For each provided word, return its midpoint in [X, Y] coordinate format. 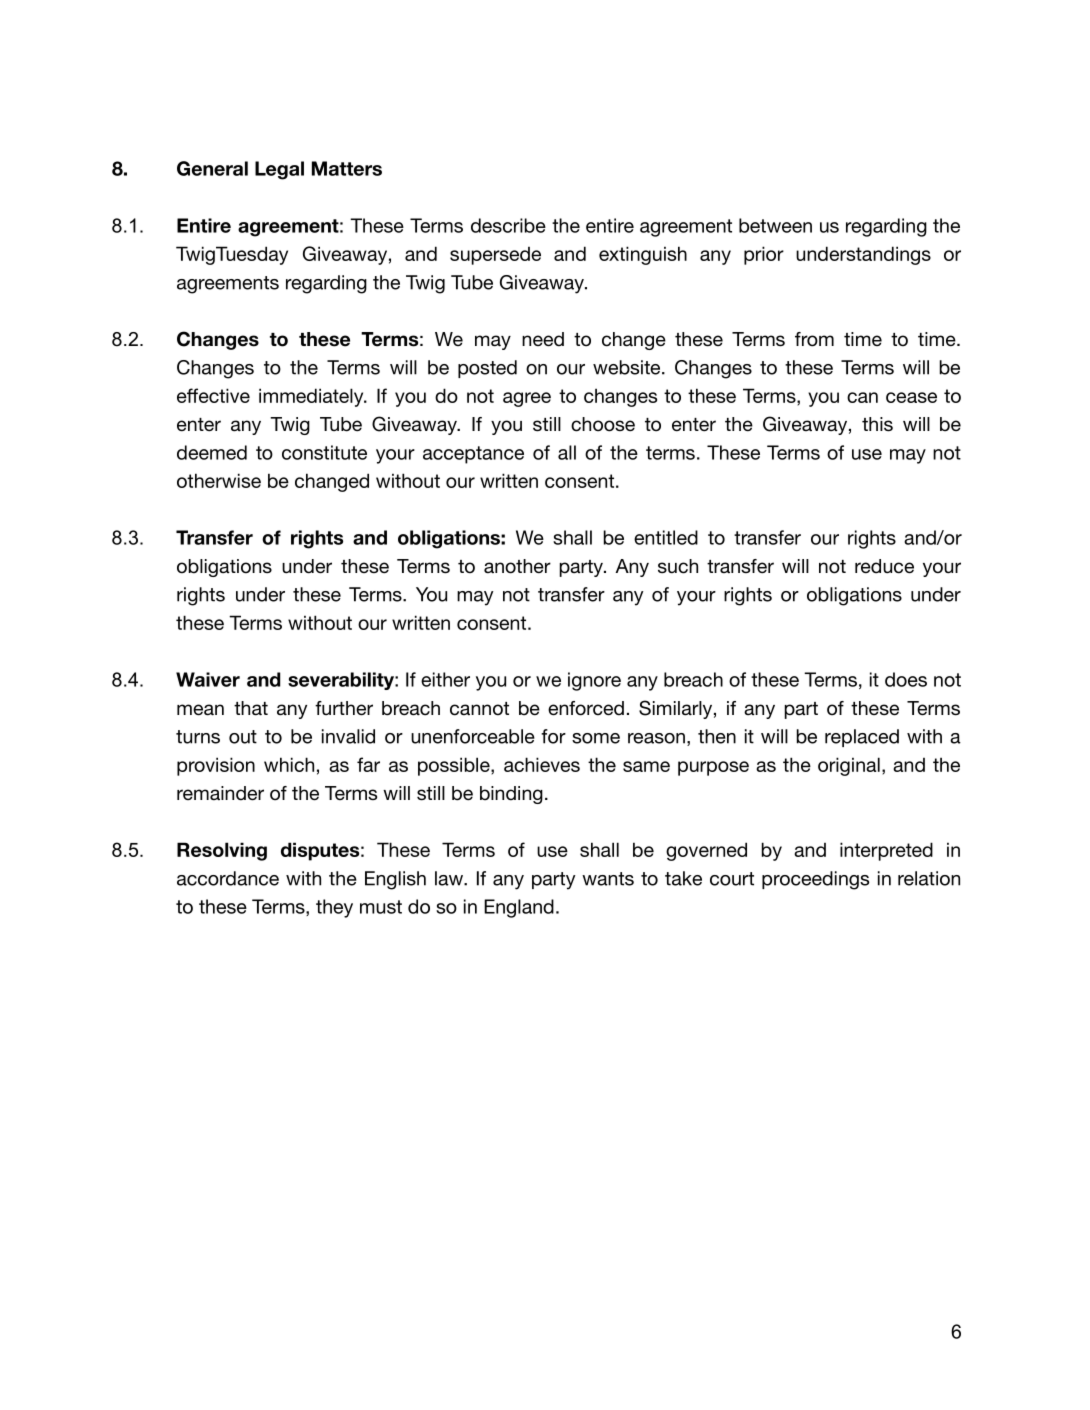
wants [608, 879]
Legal [279, 170]
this [877, 424]
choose [603, 424]
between [775, 225]
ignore [594, 681]
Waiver [208, 679]
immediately [312, 397]
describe [508, 225]
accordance [228, 878]
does [906, 679]
